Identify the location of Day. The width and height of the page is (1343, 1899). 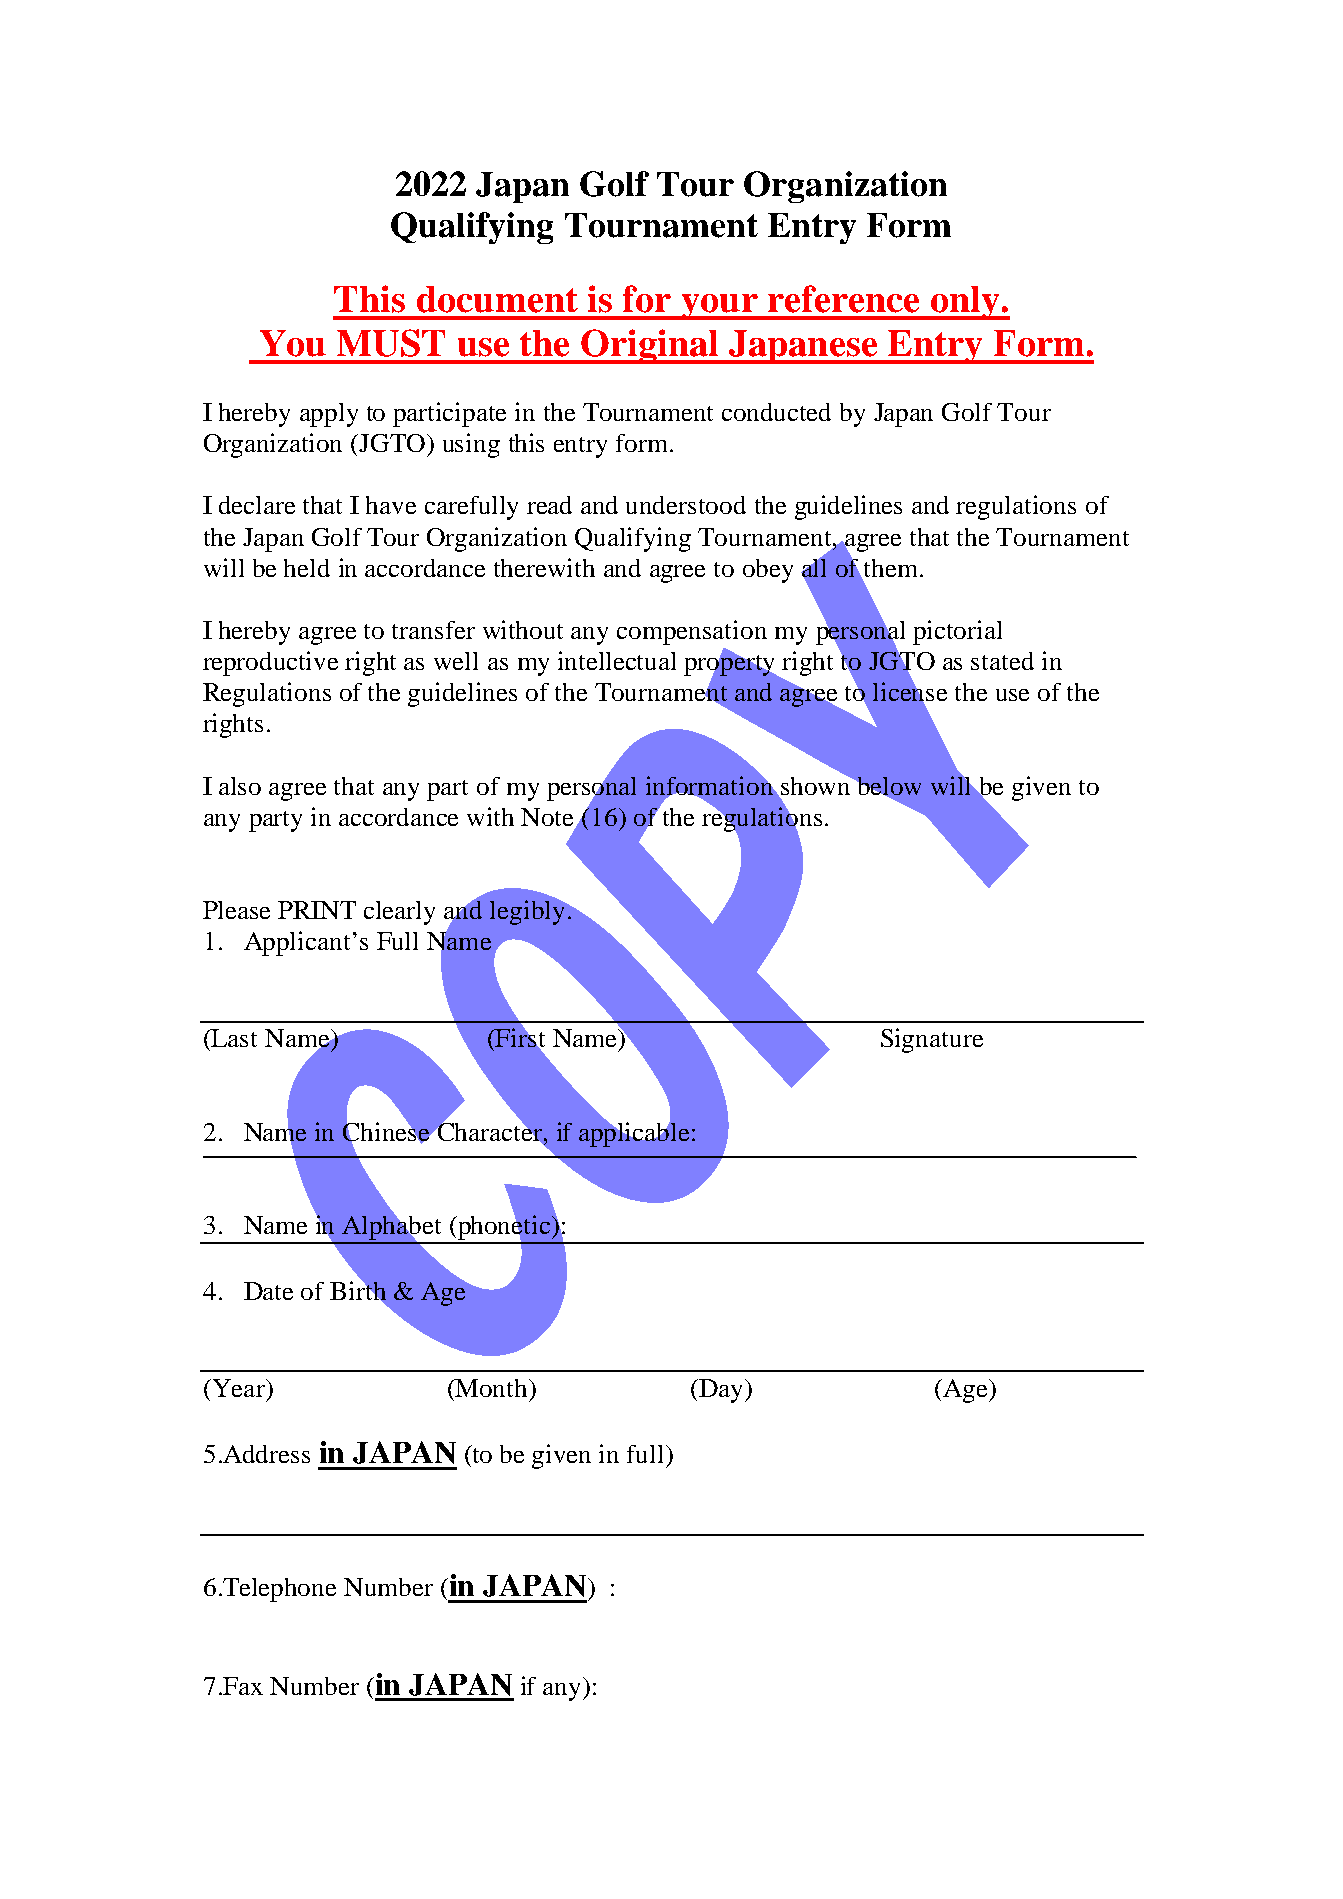
(721, 1391).
